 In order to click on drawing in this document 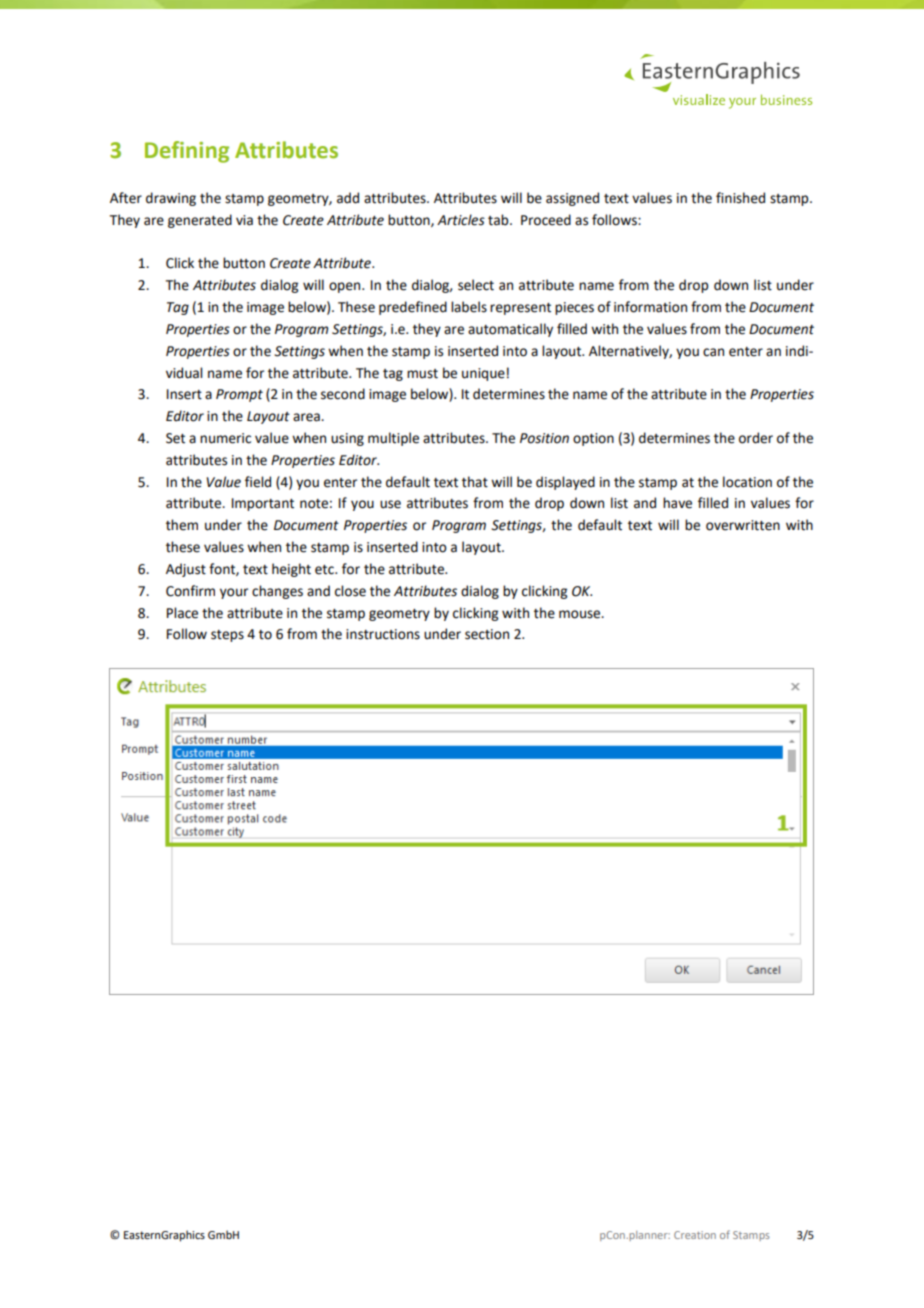, I will do `click(171, 199)`.
